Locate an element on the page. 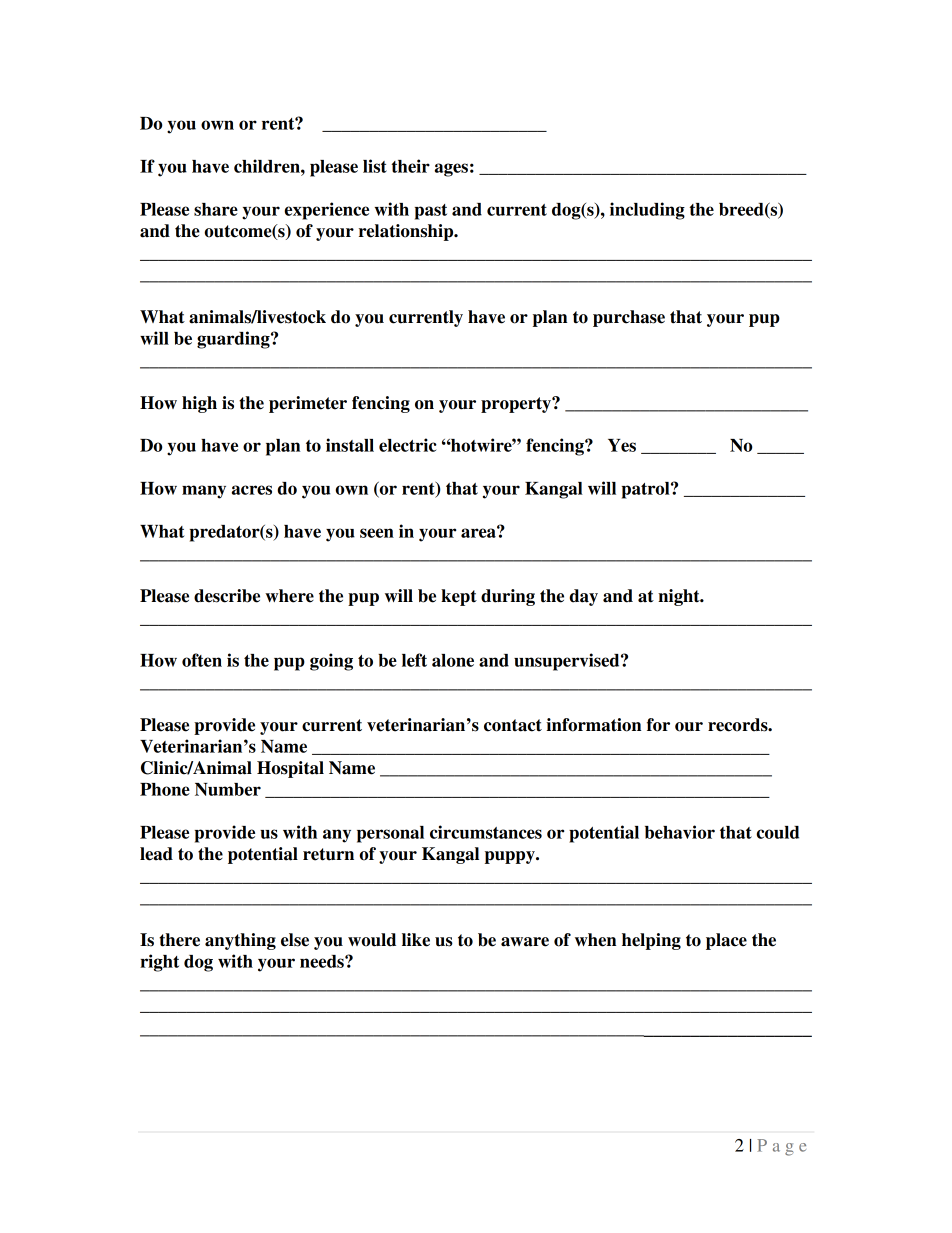  like is located at coordinates (416, 940).
